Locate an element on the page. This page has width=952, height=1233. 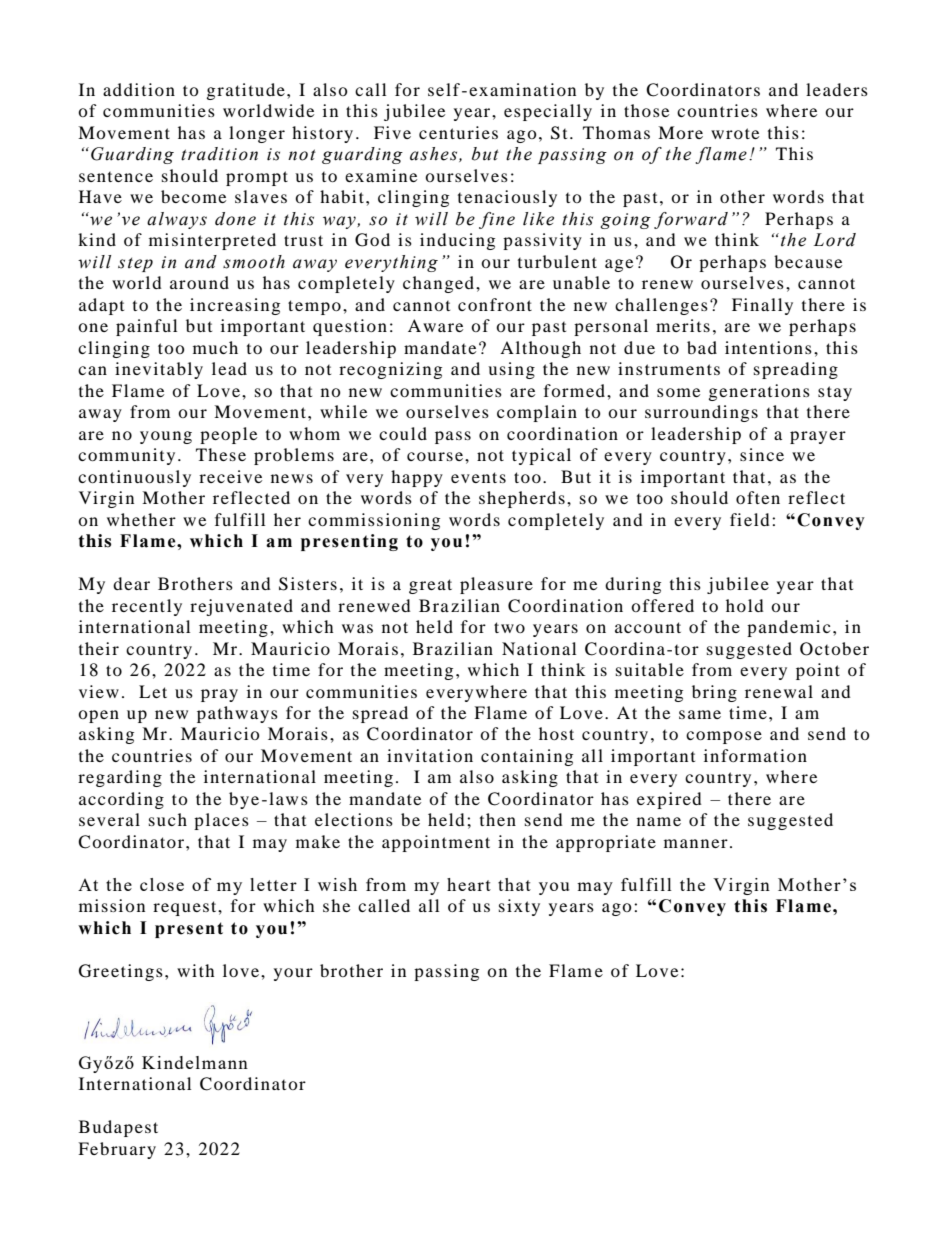
tradition is located at coordinates (219, 154).
